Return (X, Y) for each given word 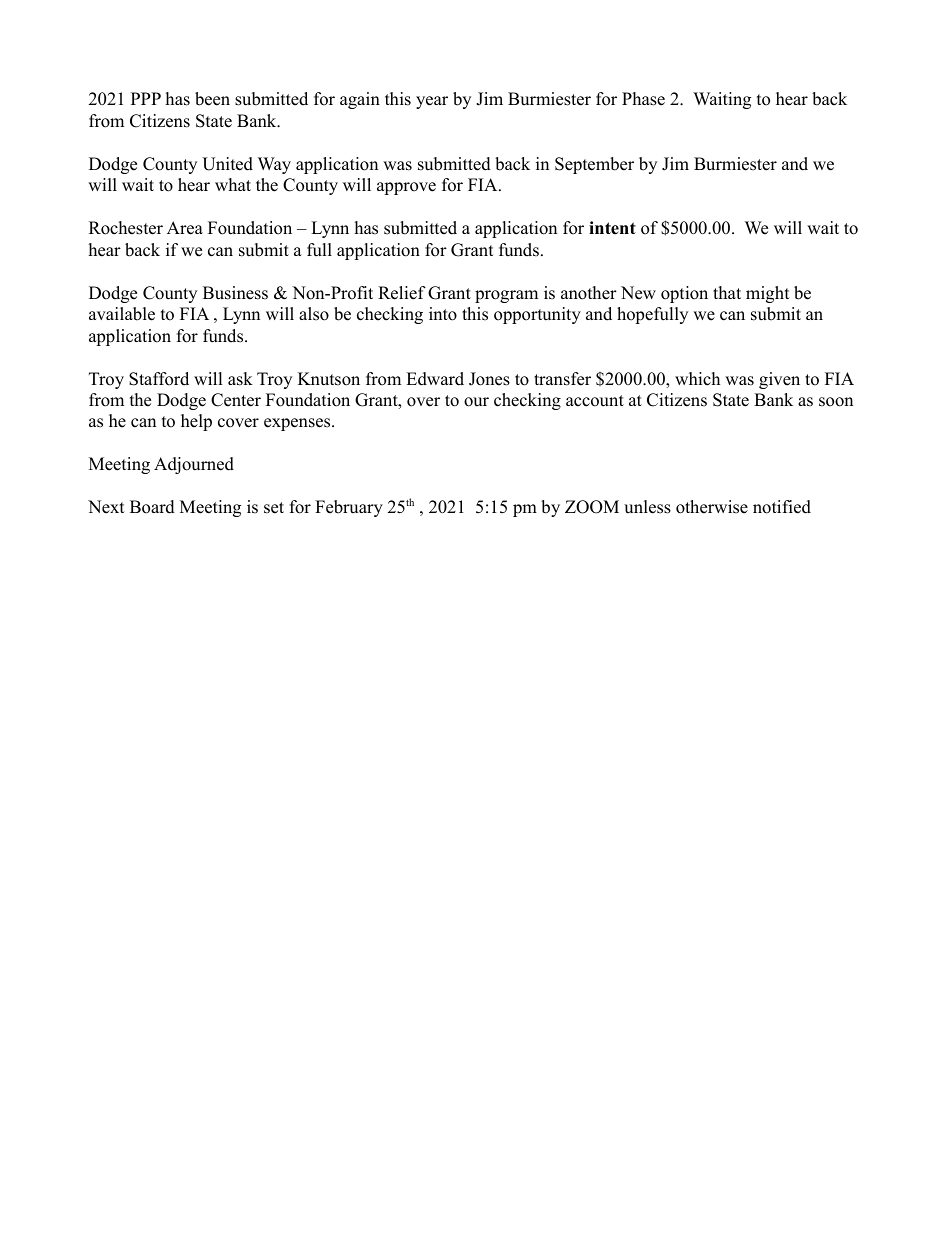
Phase (643, 99)
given (779, 380)
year (432, 102)
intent (612, 228)
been (212, 99)
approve (406, 188)
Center (236, 400)
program (506, 296)
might (768, 294)
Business (235, 293)
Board (152, 507)
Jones (489, 379)
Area (185, 228)
